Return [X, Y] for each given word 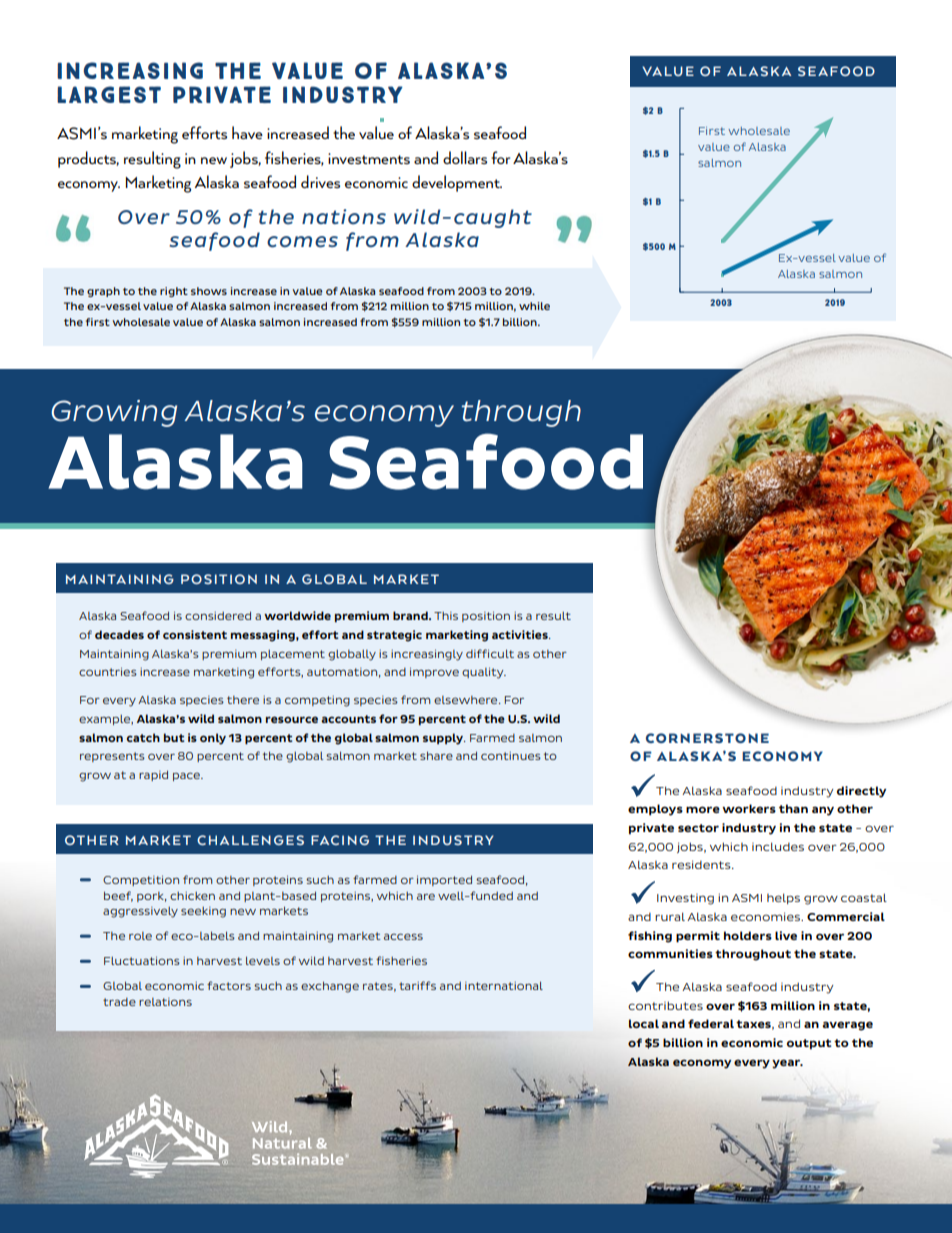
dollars [465, 157]
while [534, 306]
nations [344, 217]
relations [165, 1002]
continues [511, 756]
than [793, 808]
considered [218, 615]
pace [187, 776]
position [486, 616]
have [247, 132]
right [174, 292]
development [457, 183]
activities [521, 634]
